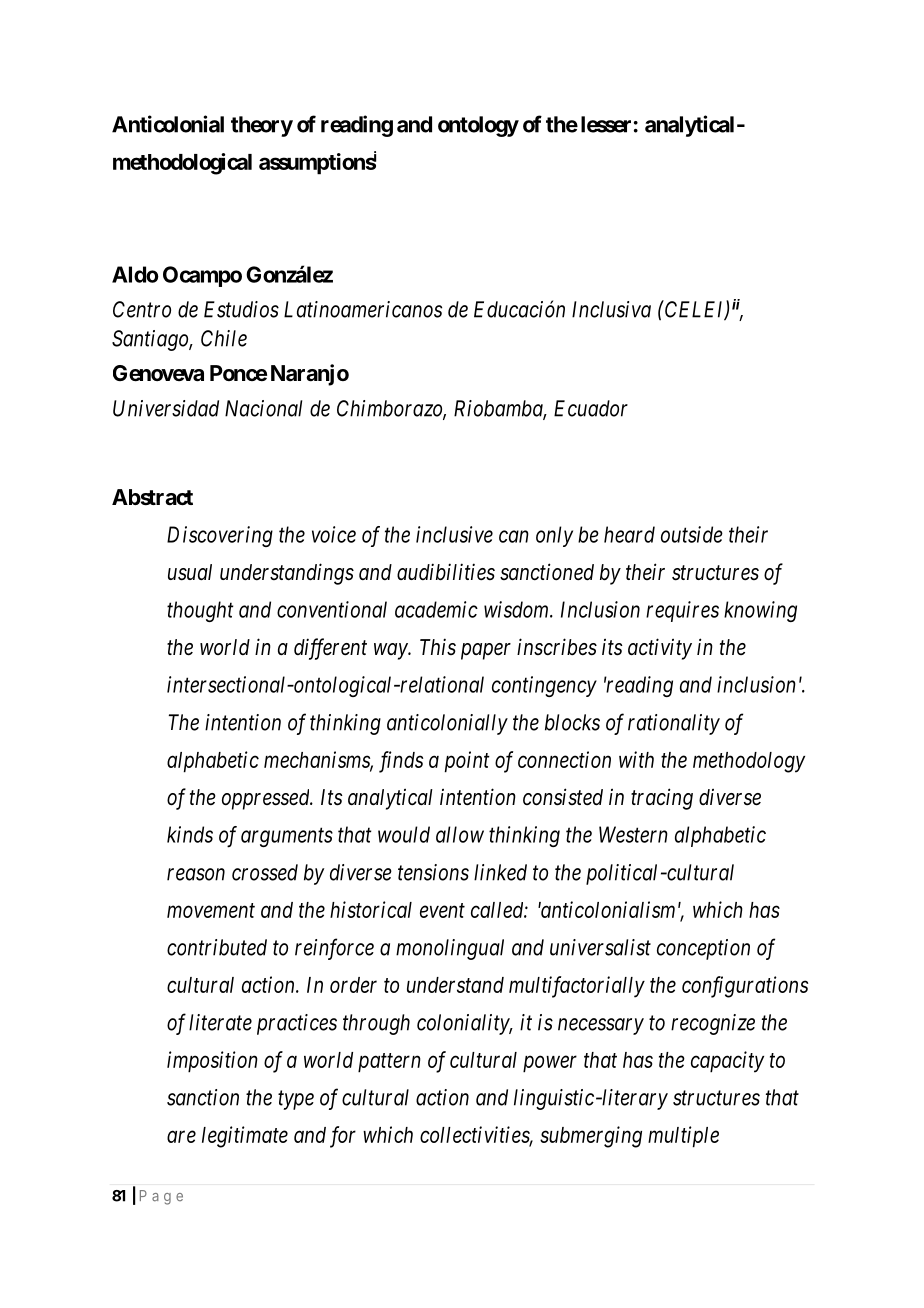 The width and height of the document is (924, 1308). I want to click on legitimate, so click(245, 1137).
